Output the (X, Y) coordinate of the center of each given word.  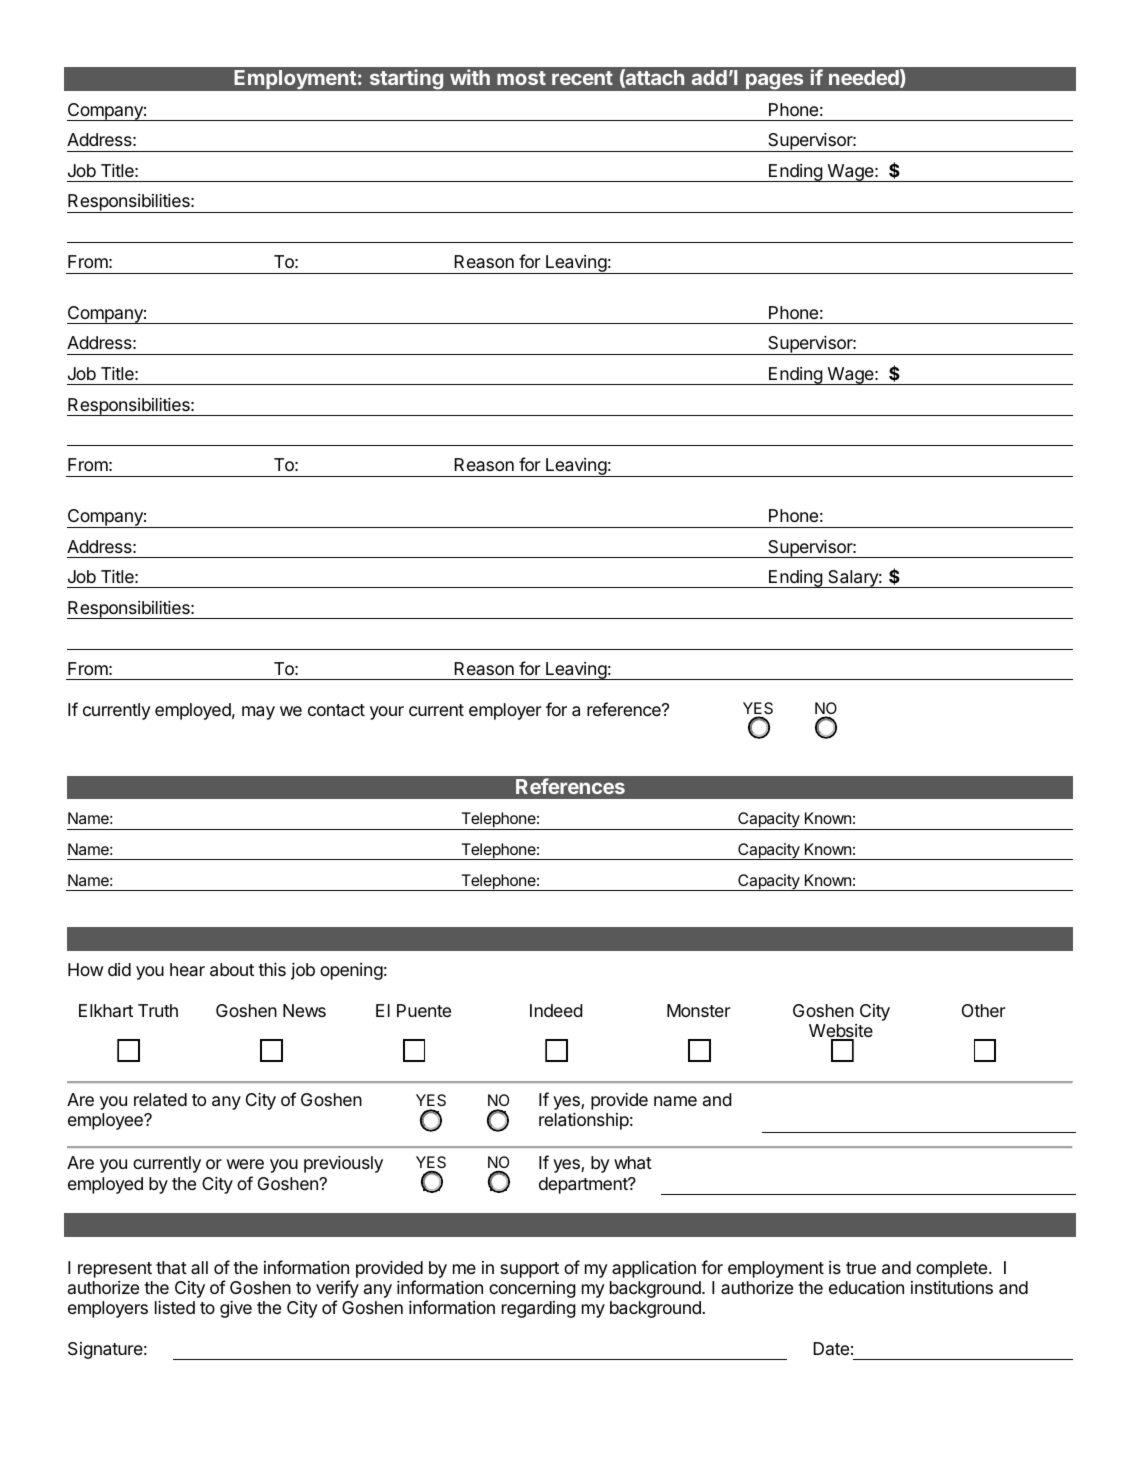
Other (984, 1010)
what (633, 1163)
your (387, 713)
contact (336, 710)
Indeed (556, 1010)
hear (187, 969)
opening (351, 971)
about (232, 970)
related (160, 1100)
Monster (699, 1010)
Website (841, 1032)
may (258, 713)
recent (582, 78)
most (521, 78)
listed (175, 1307)
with (470, 77)
